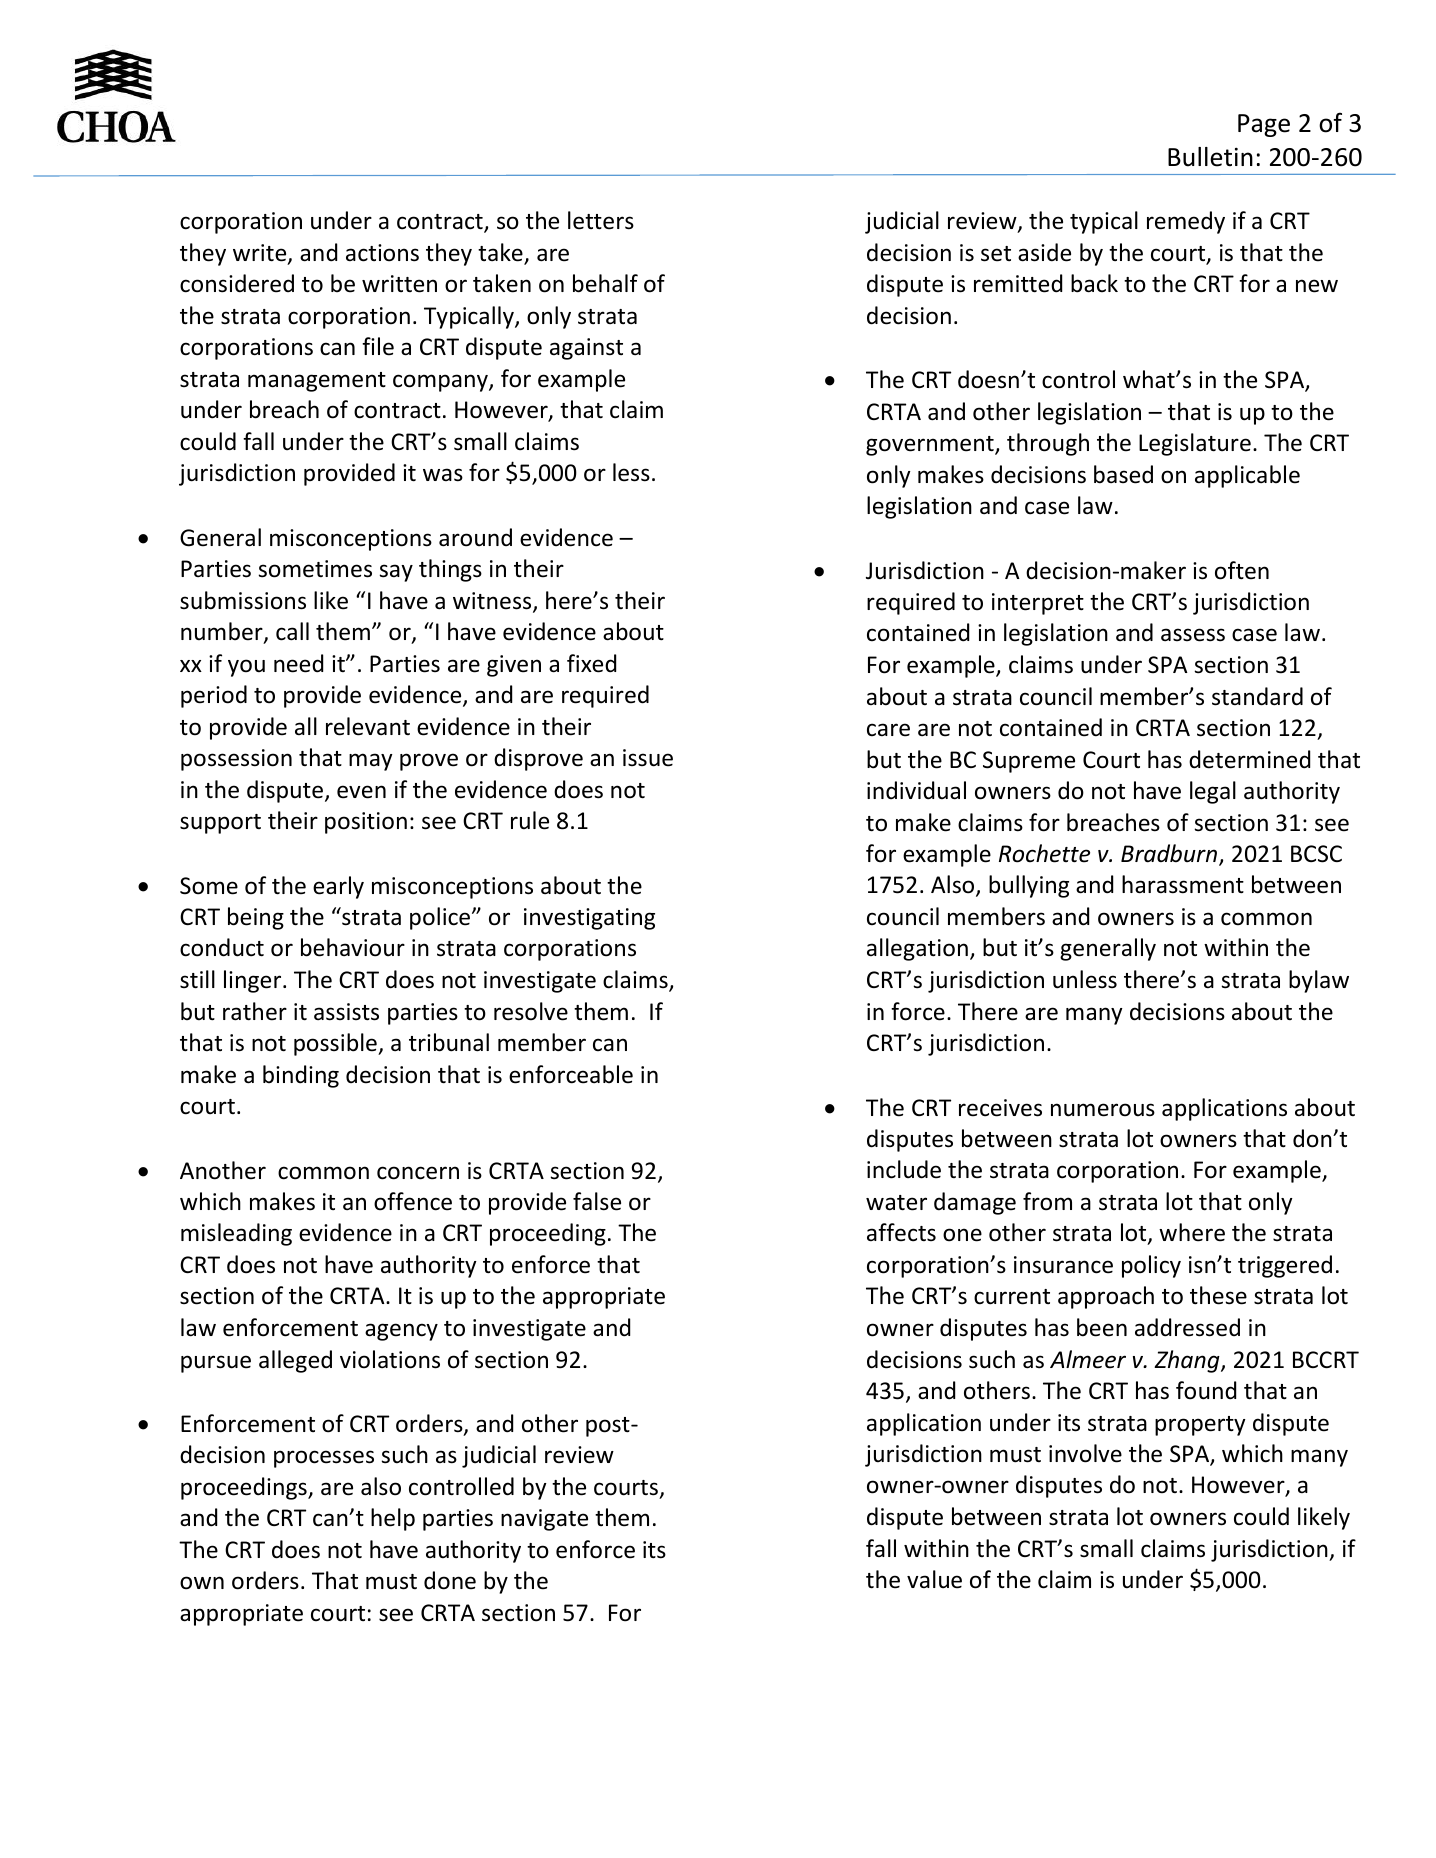 Image resolution: width=1436 pixels, height=1858 pixels. What do you see at coordinates (934, 1579) in the document?
I see `value` at bounding box center [934, 1579].
